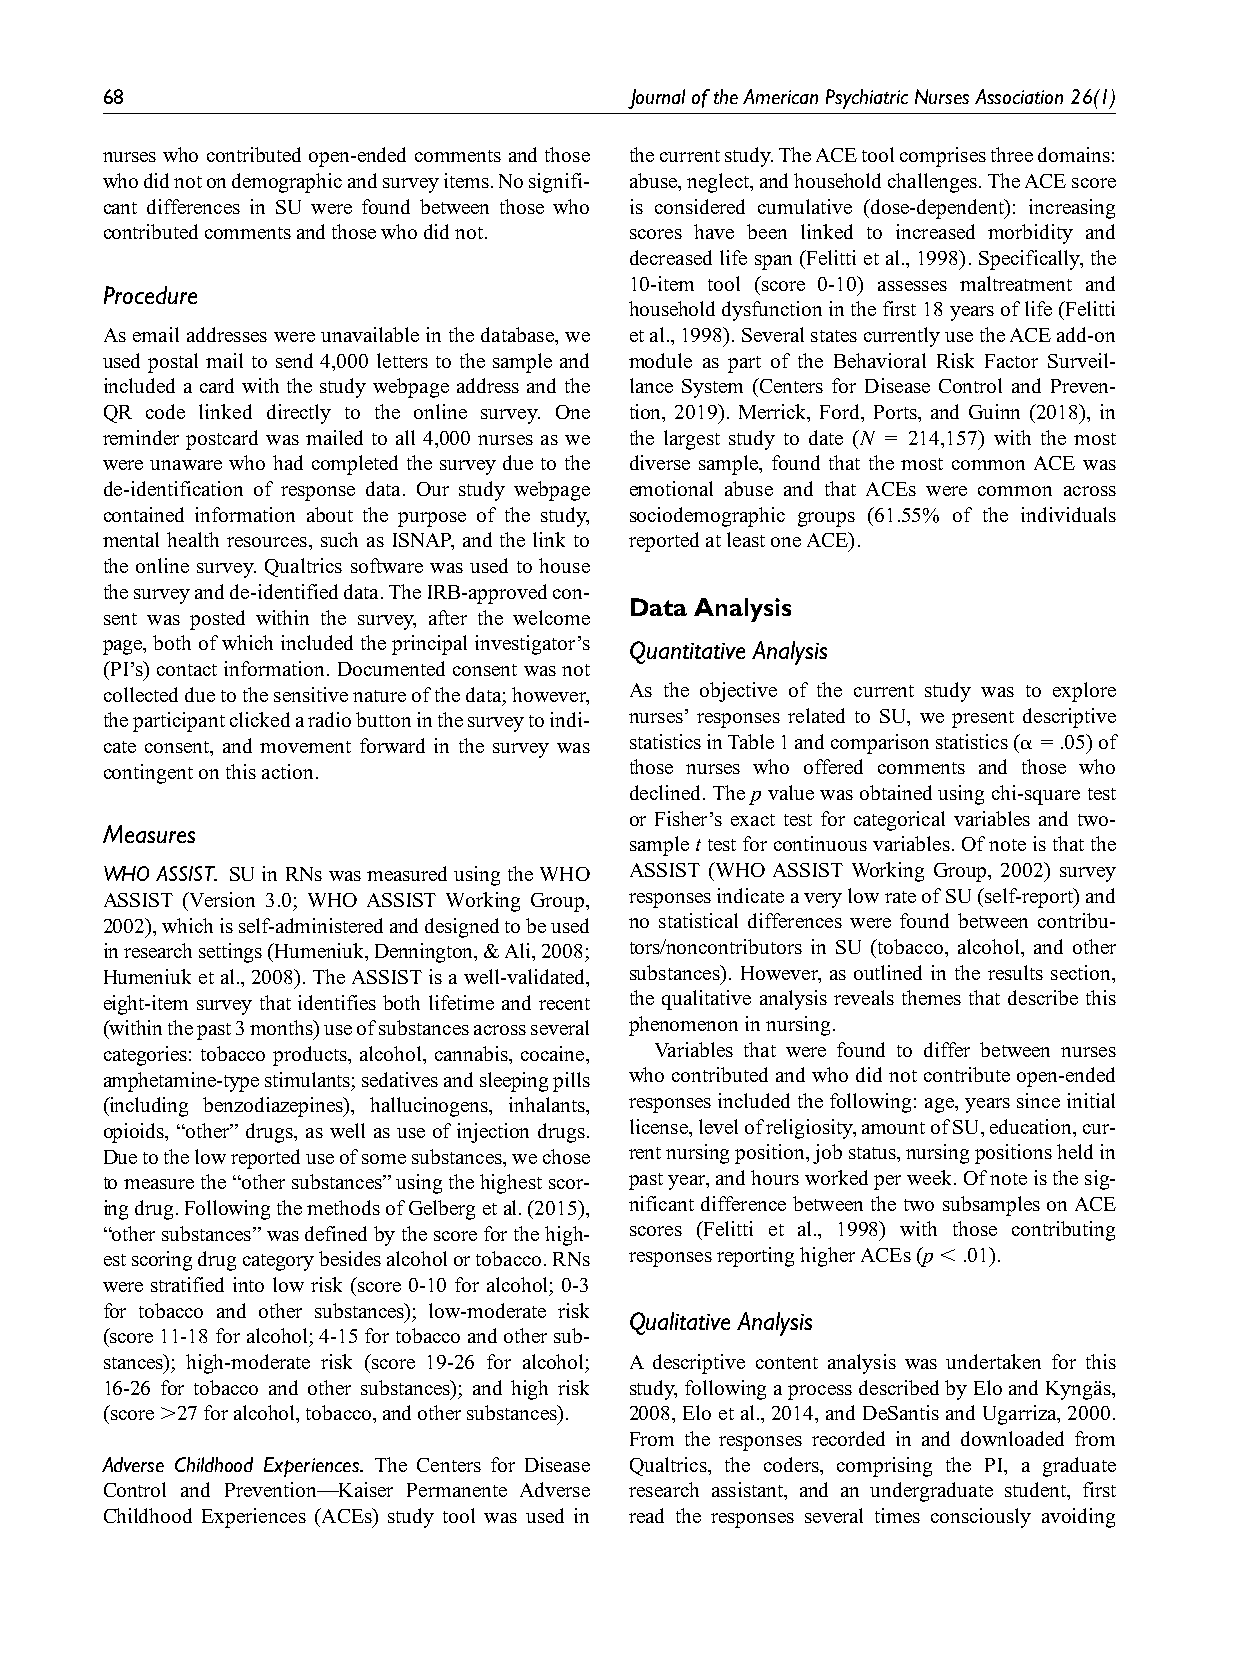 This screenshot has width=1251, height=1675. What do you see at coordinates (457, 1490) in the screenshot?
I see `Permanente` at bounding box center [457, 1490].
